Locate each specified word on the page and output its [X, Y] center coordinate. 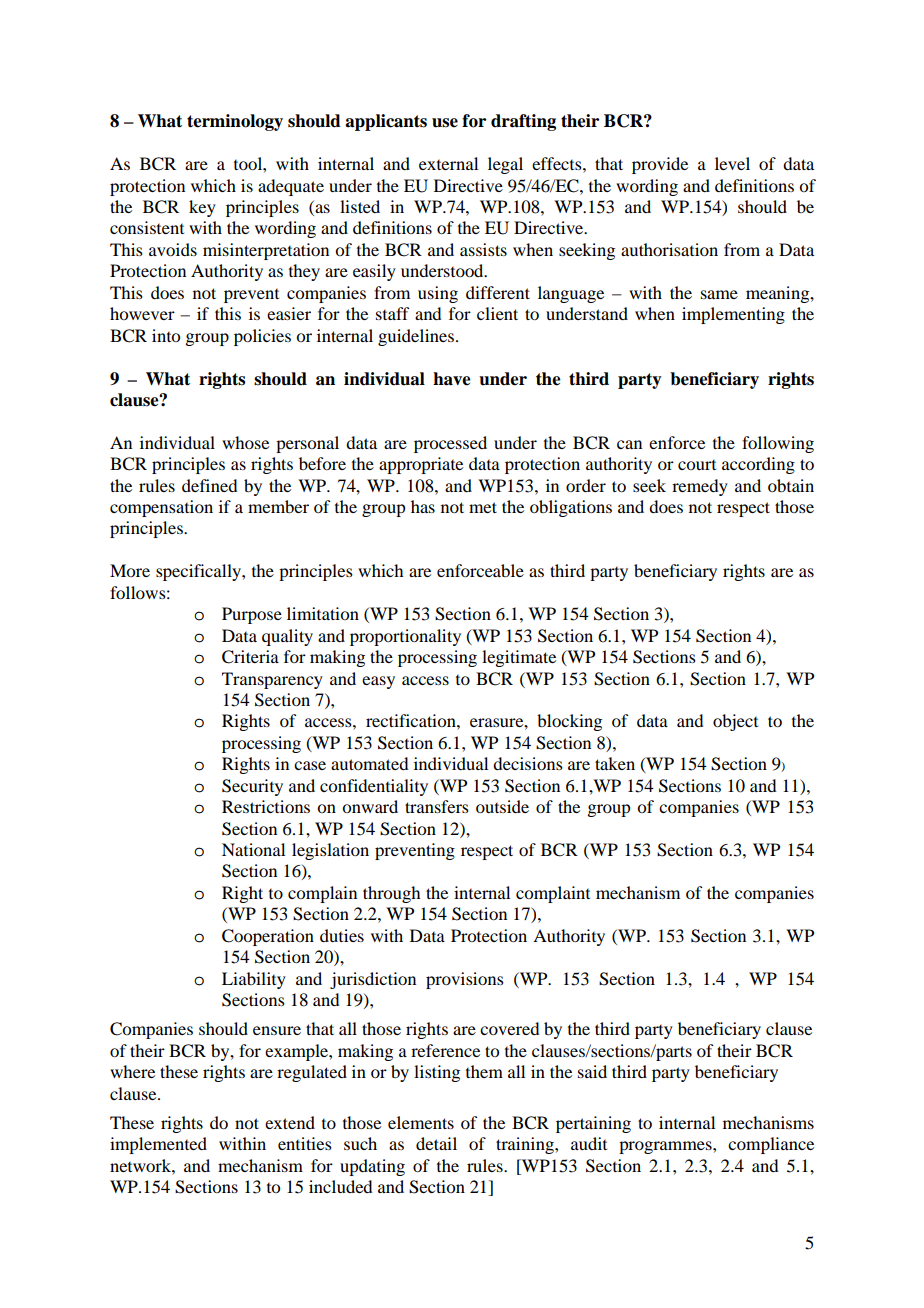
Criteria [250, 657]
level [732, 163]
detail [436, 1143]
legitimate [519, 658]
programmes [666, 1147]
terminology [235, 122]
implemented [158, 1145]
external [448, 163]
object [735, 722]
